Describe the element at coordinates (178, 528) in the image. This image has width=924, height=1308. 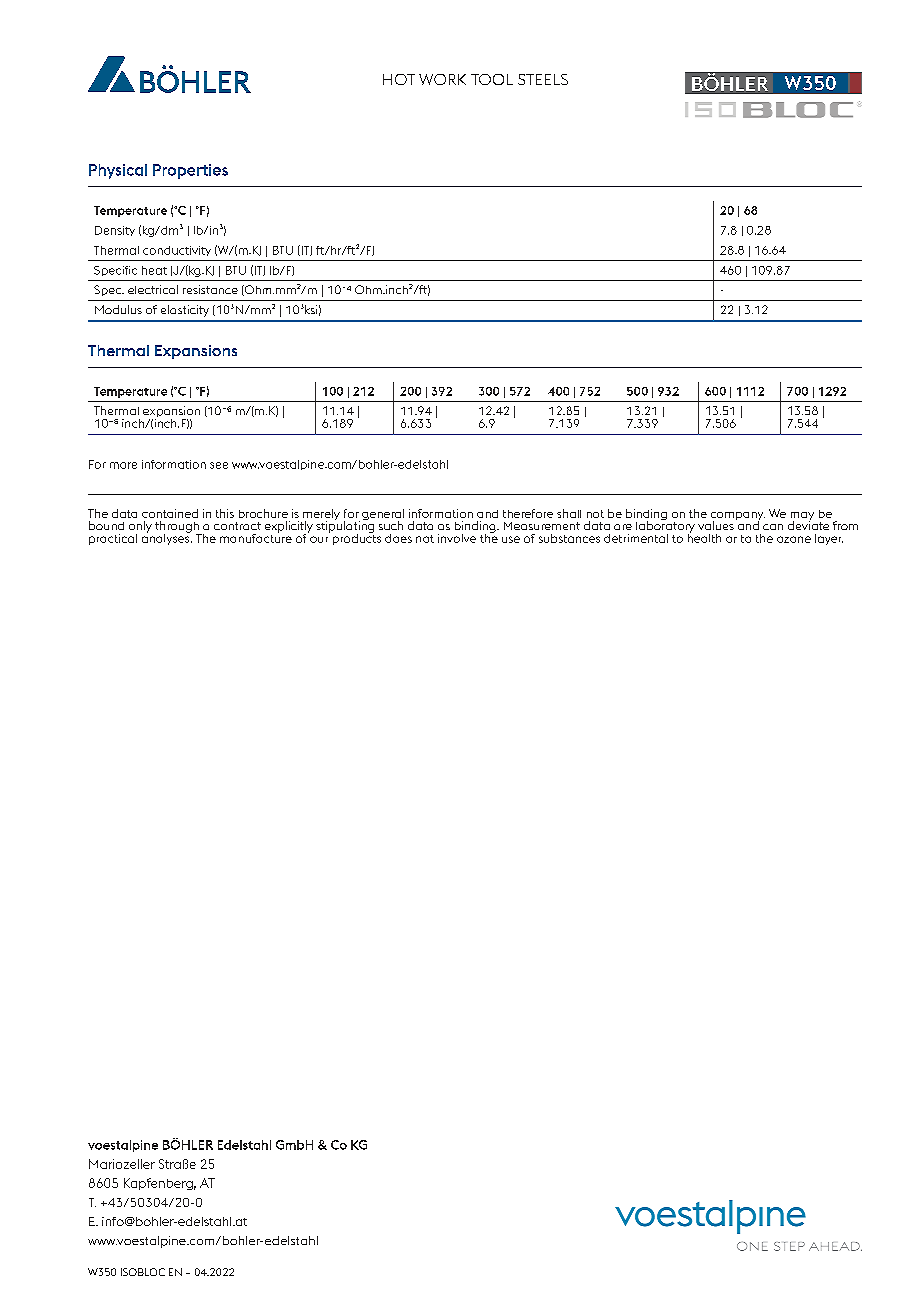
I see `through` at that location.
